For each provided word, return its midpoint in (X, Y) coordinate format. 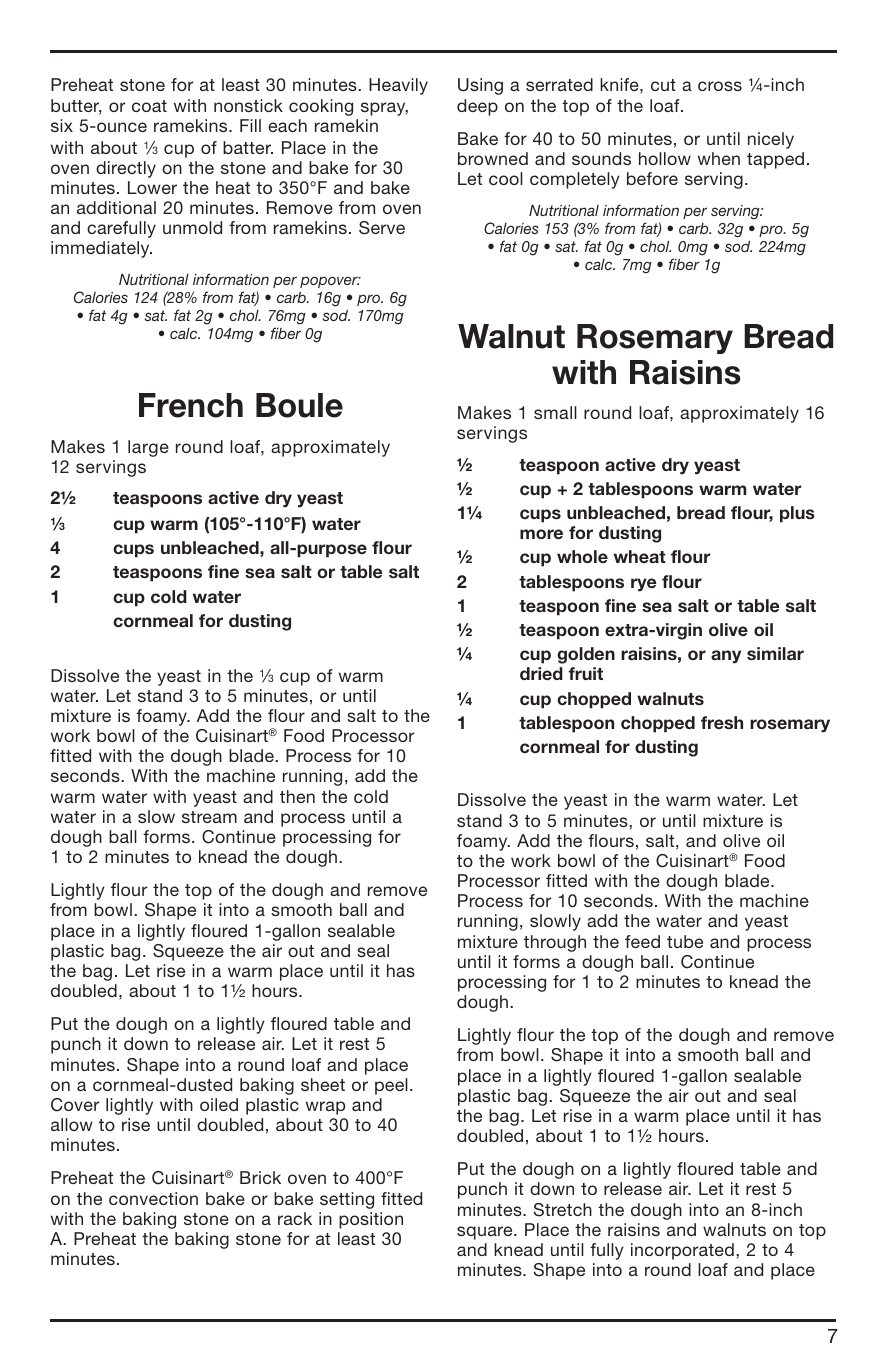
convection (153, 1198)
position (371, 1220)
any (726, 657)
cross (720, 86)
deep (477, 107)
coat (149, 106)
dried (541, 673)
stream (209, 817)
